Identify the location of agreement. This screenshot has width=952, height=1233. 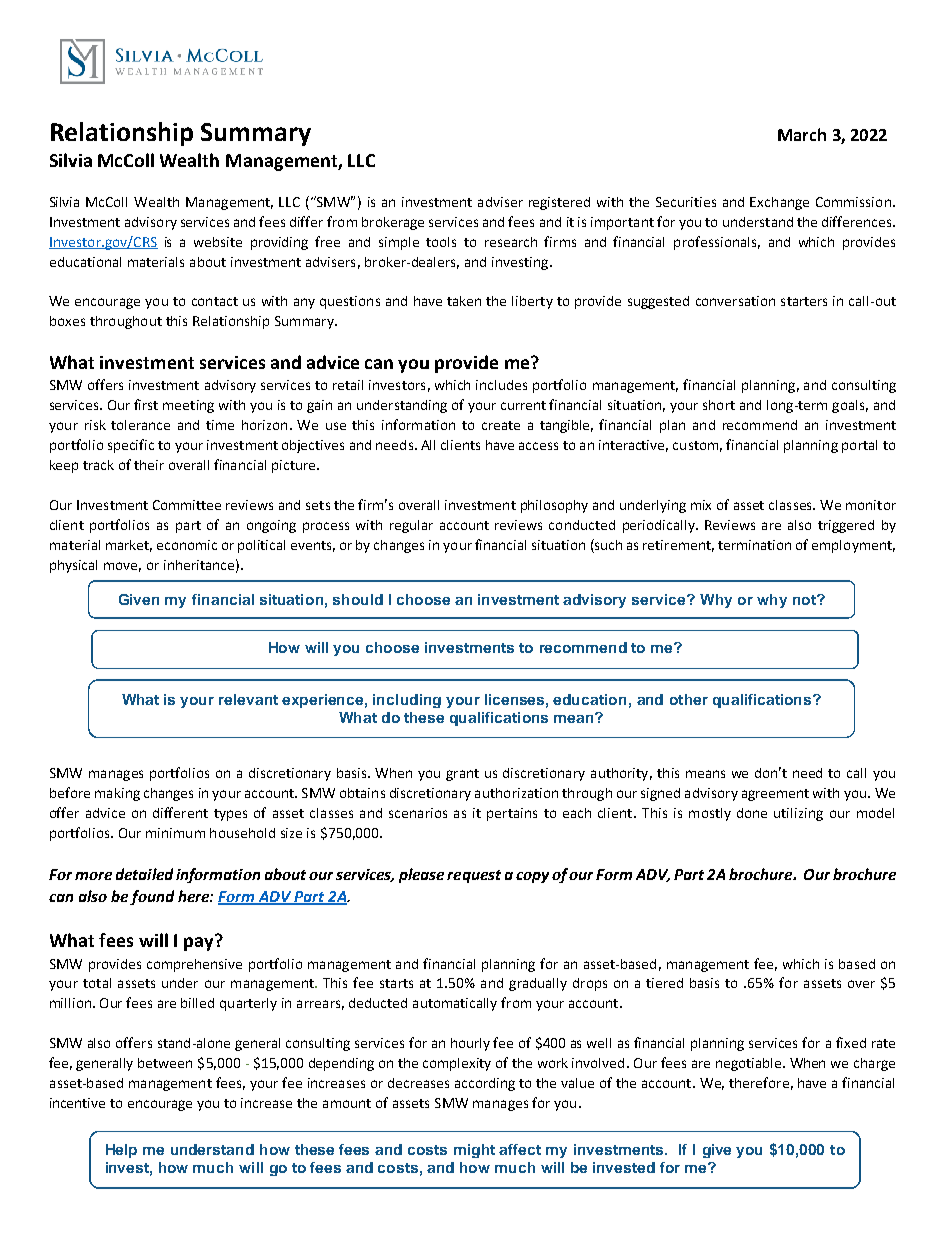
(775, 795).
